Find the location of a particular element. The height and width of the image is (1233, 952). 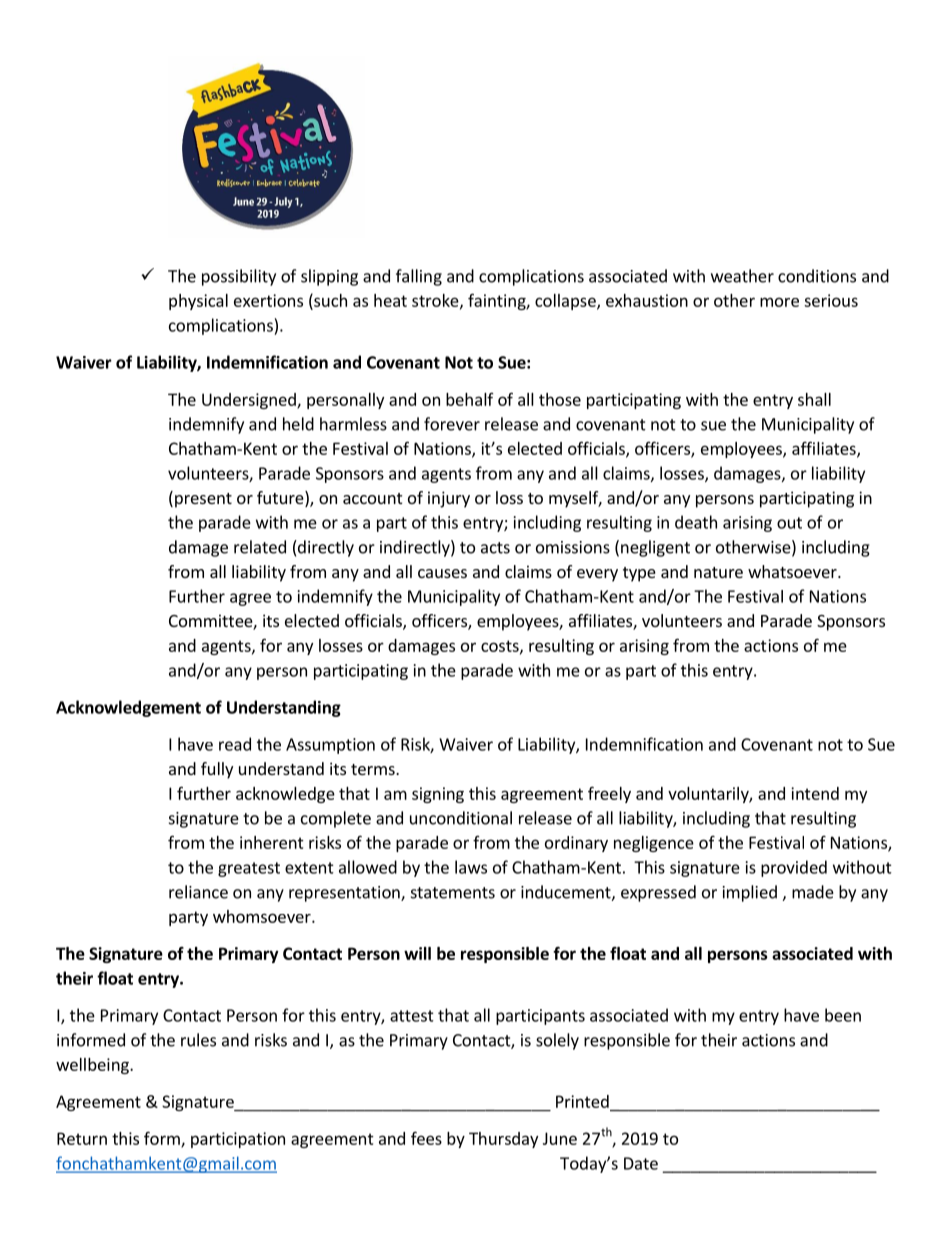

more is located at coordinates (779, 302).
